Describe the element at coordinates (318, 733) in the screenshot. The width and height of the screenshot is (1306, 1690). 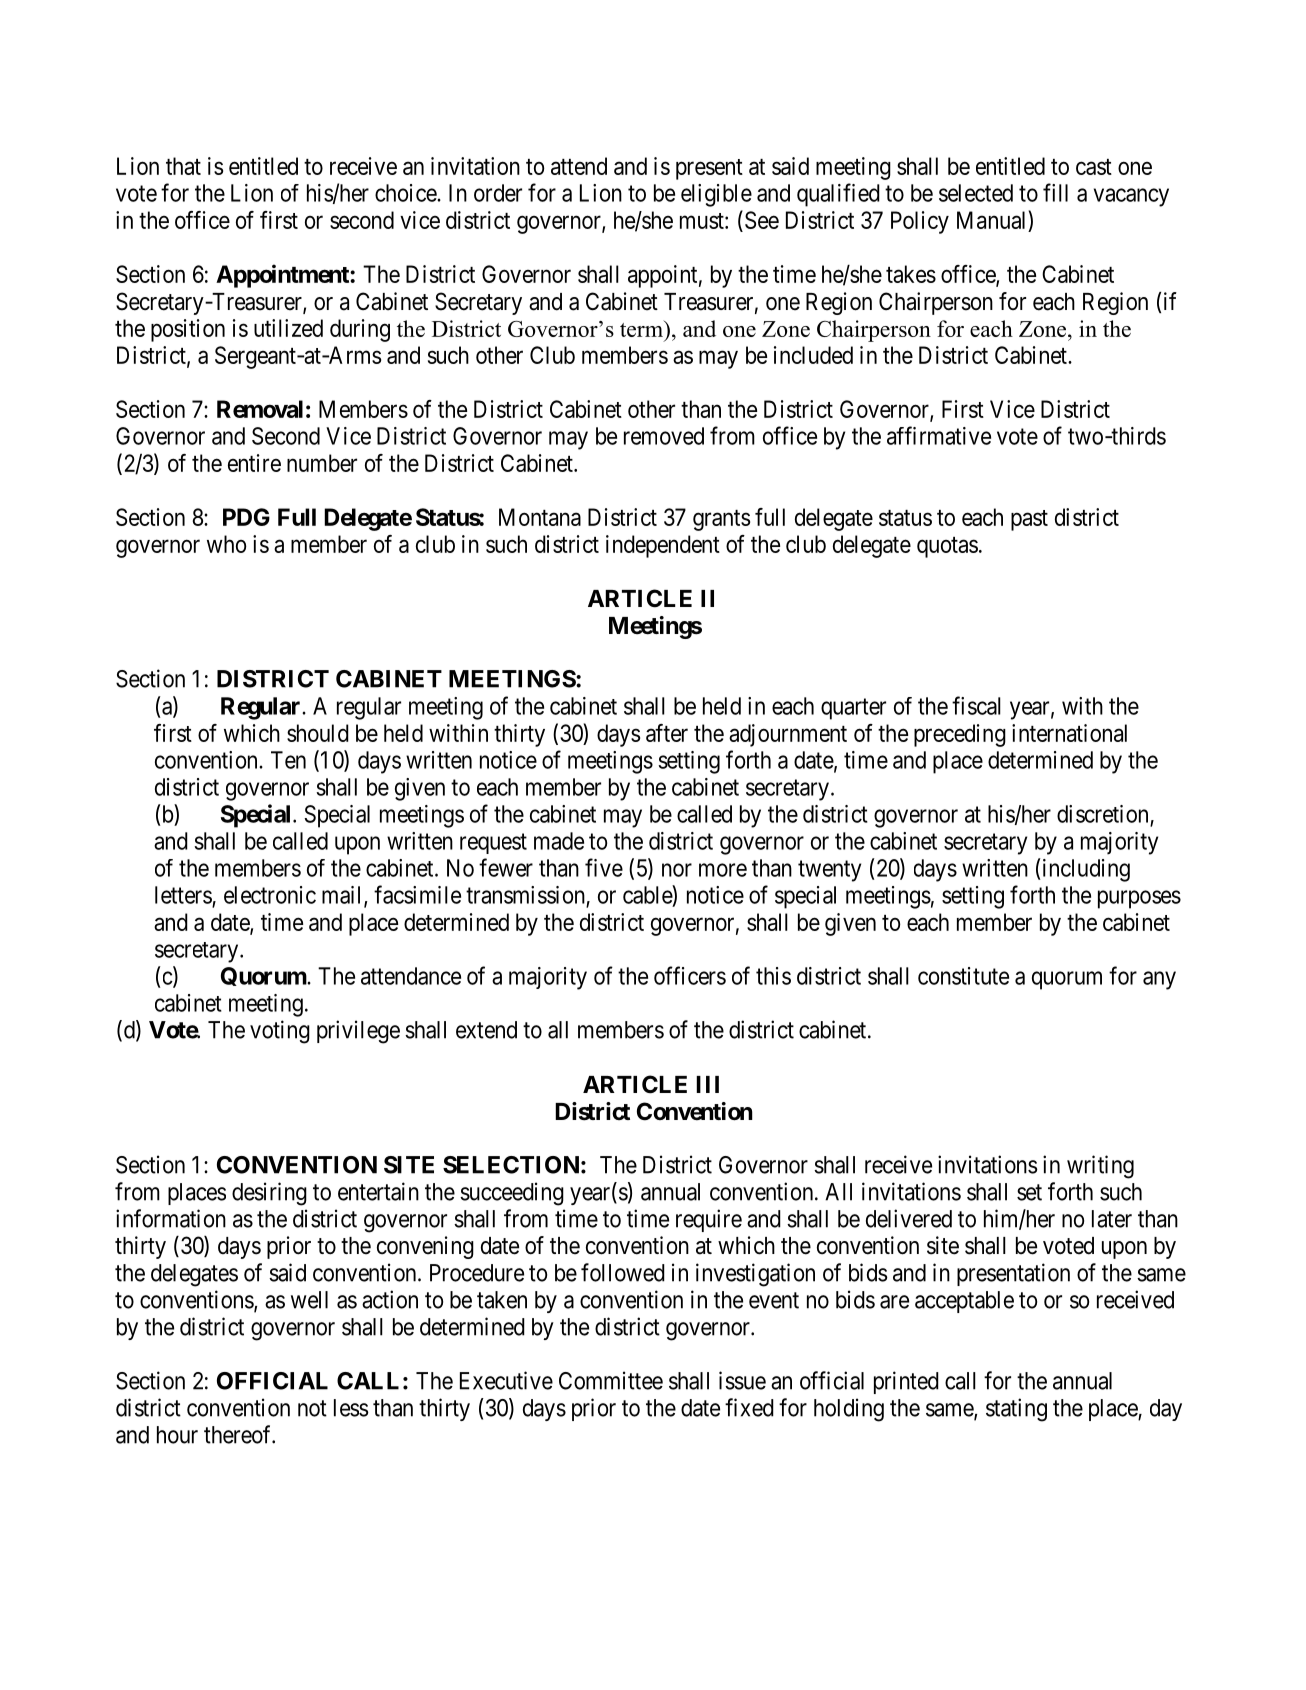
I see `should` at that location.
